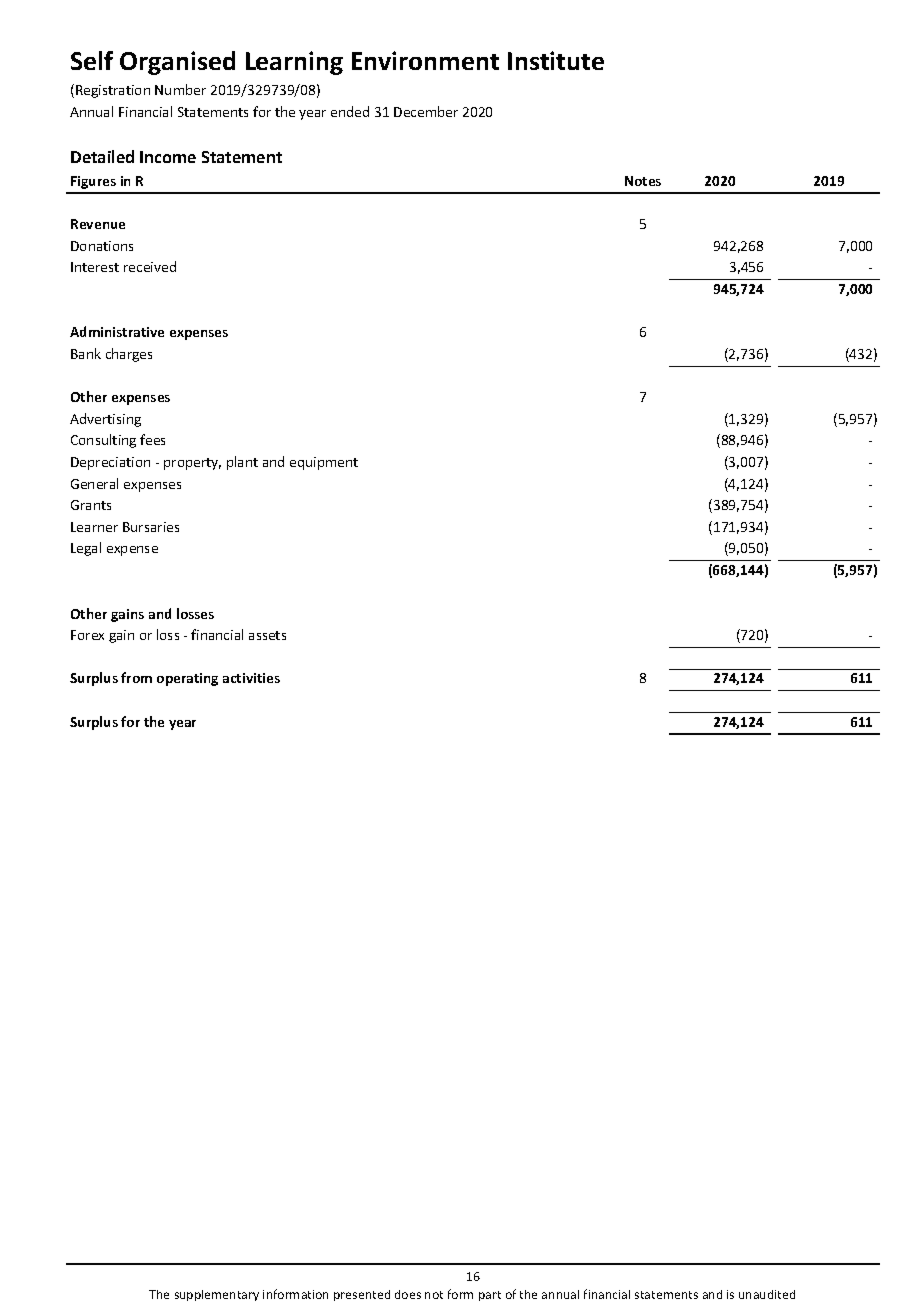 This screenshot has height=1308, width=924. What do you see at coordinates (136, 677) in the screenshot?
I see `from` at bounding box center [136, 677].
